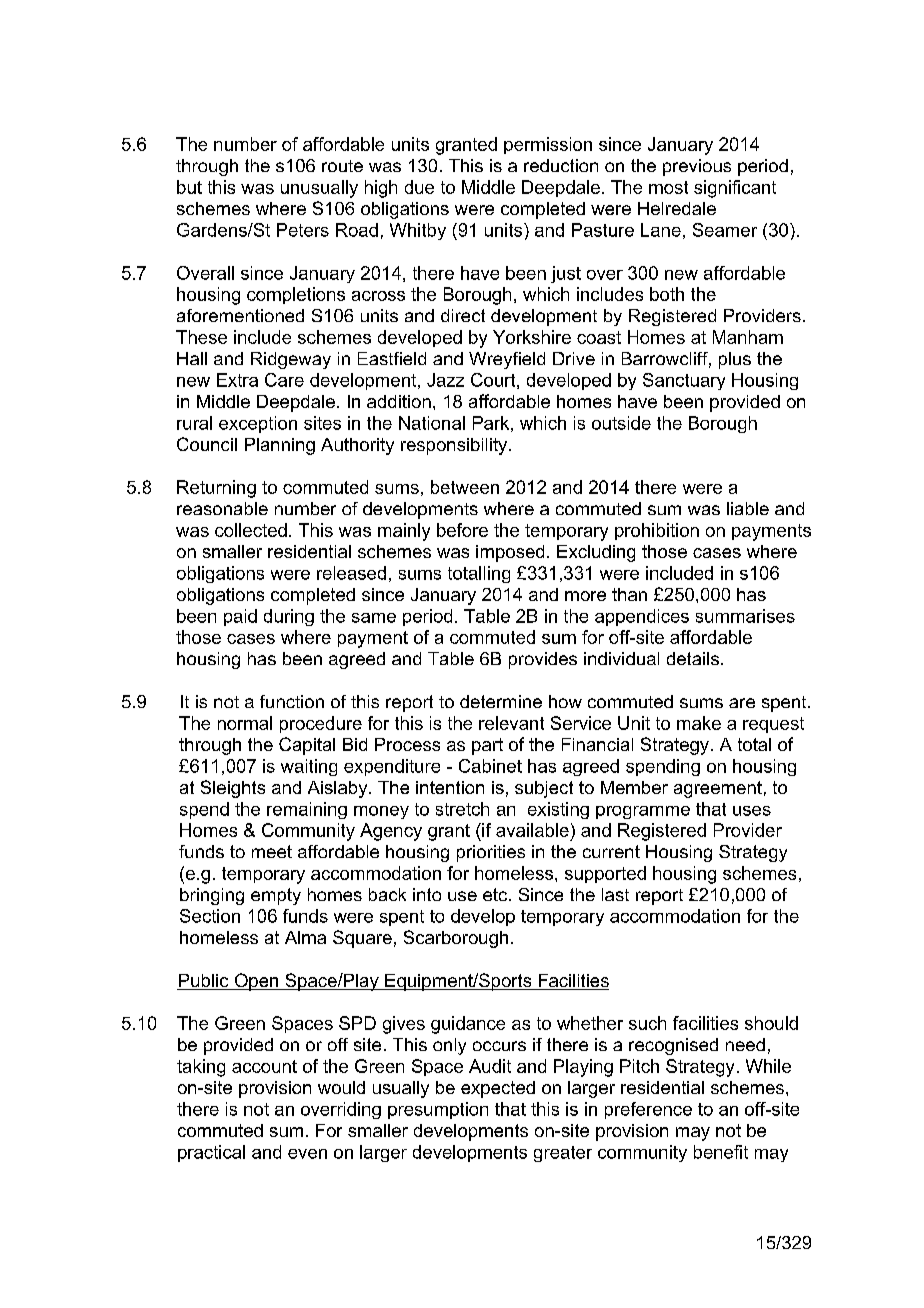 This image has width=924, height=1308. What do you see at coordinates (543, 660) in the image?
I see `provides` at bounding box center [543, 660].
